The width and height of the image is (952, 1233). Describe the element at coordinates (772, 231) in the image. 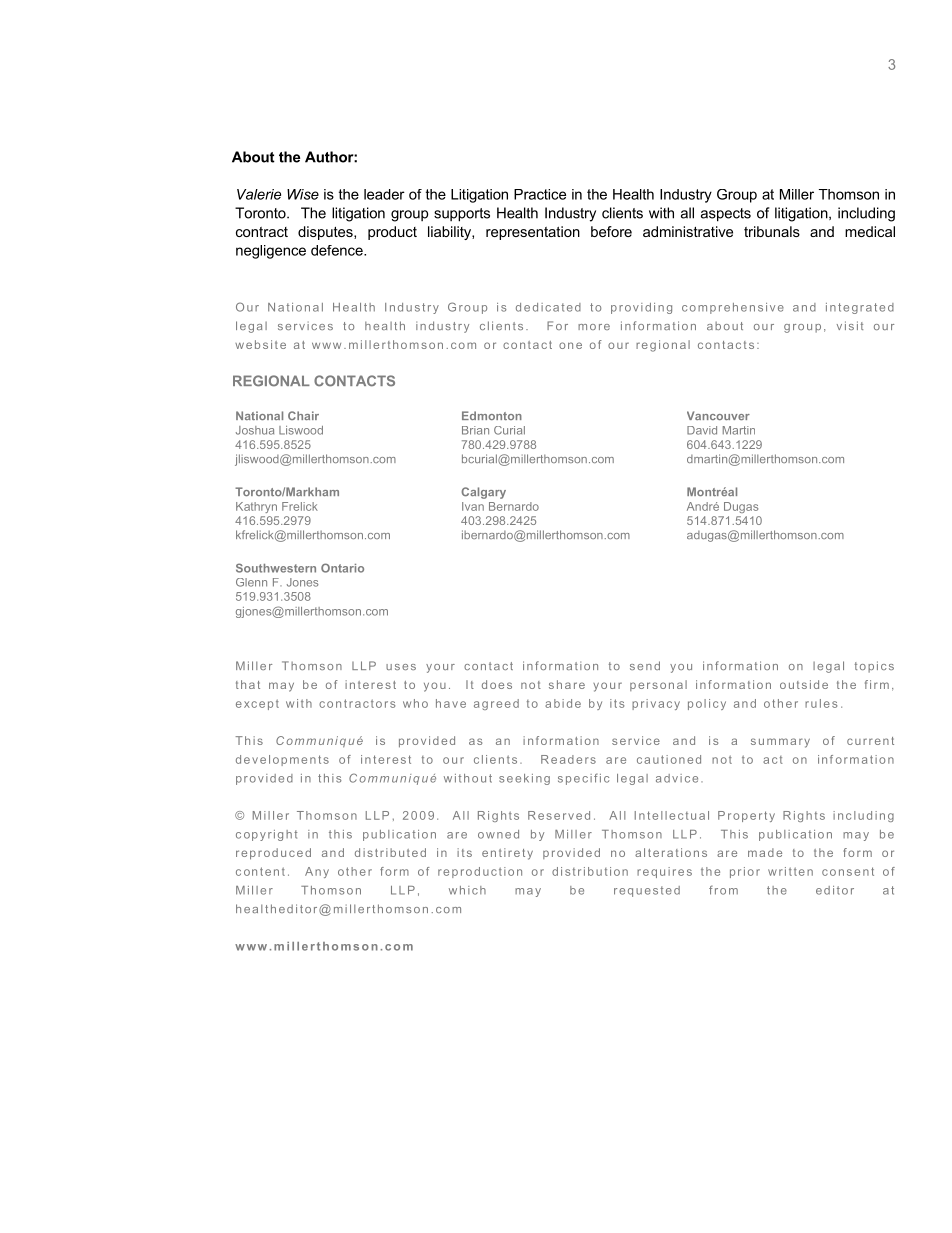

I see `tribunals` at that location.
